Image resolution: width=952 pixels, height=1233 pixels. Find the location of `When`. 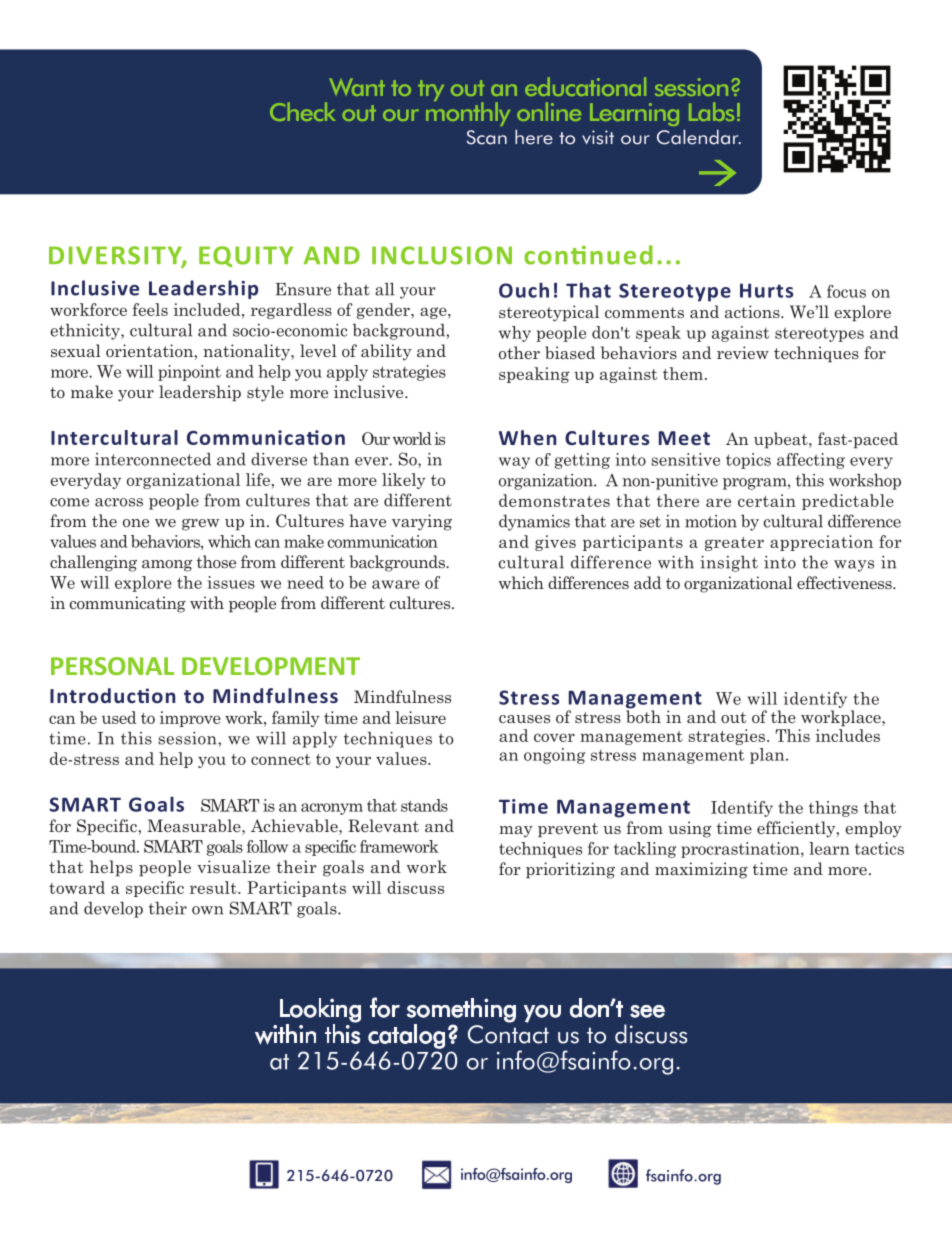

When is located at coordinates (527, 437).
